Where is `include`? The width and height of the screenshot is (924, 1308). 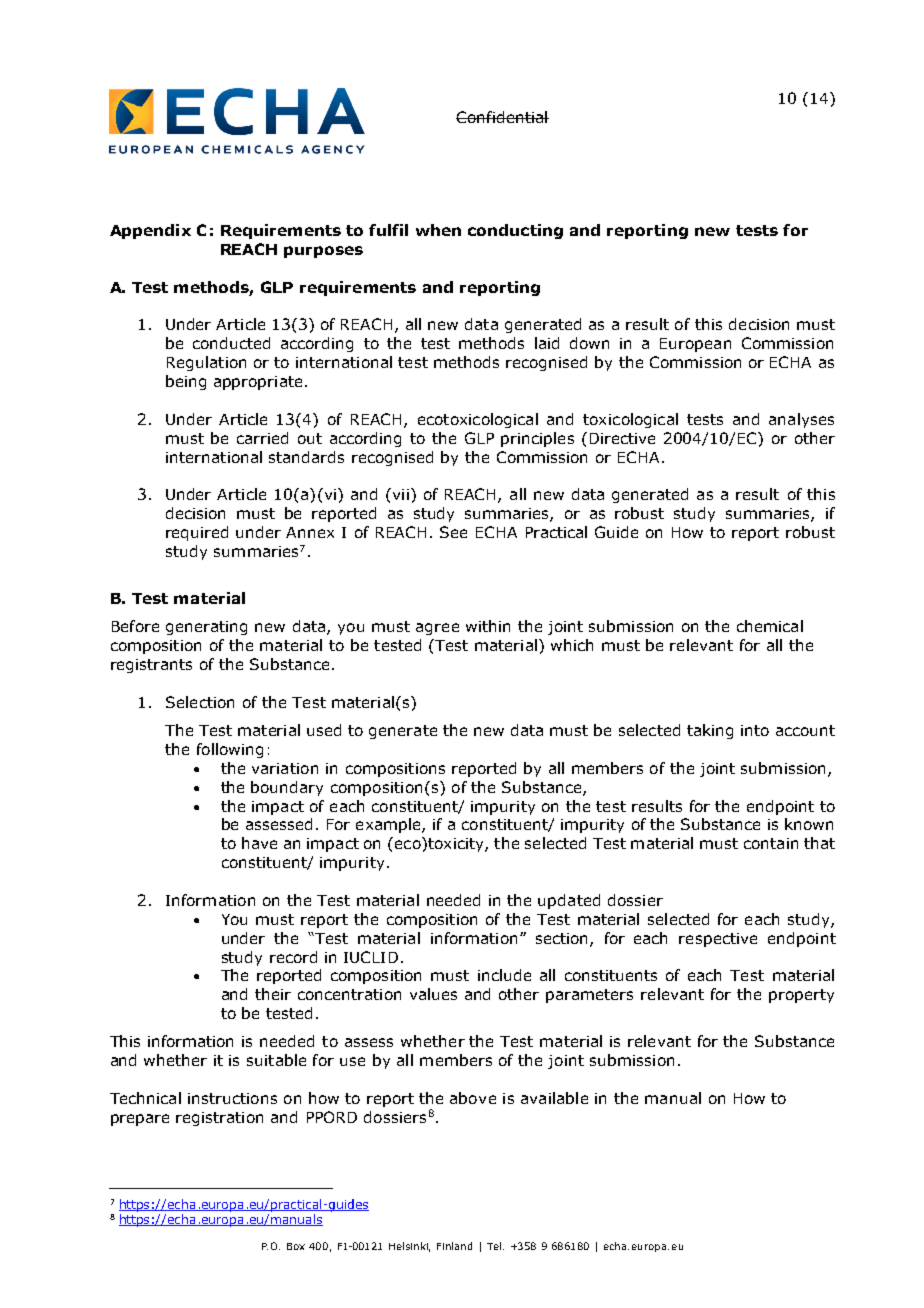 include is located at coordinates (504, 975).
